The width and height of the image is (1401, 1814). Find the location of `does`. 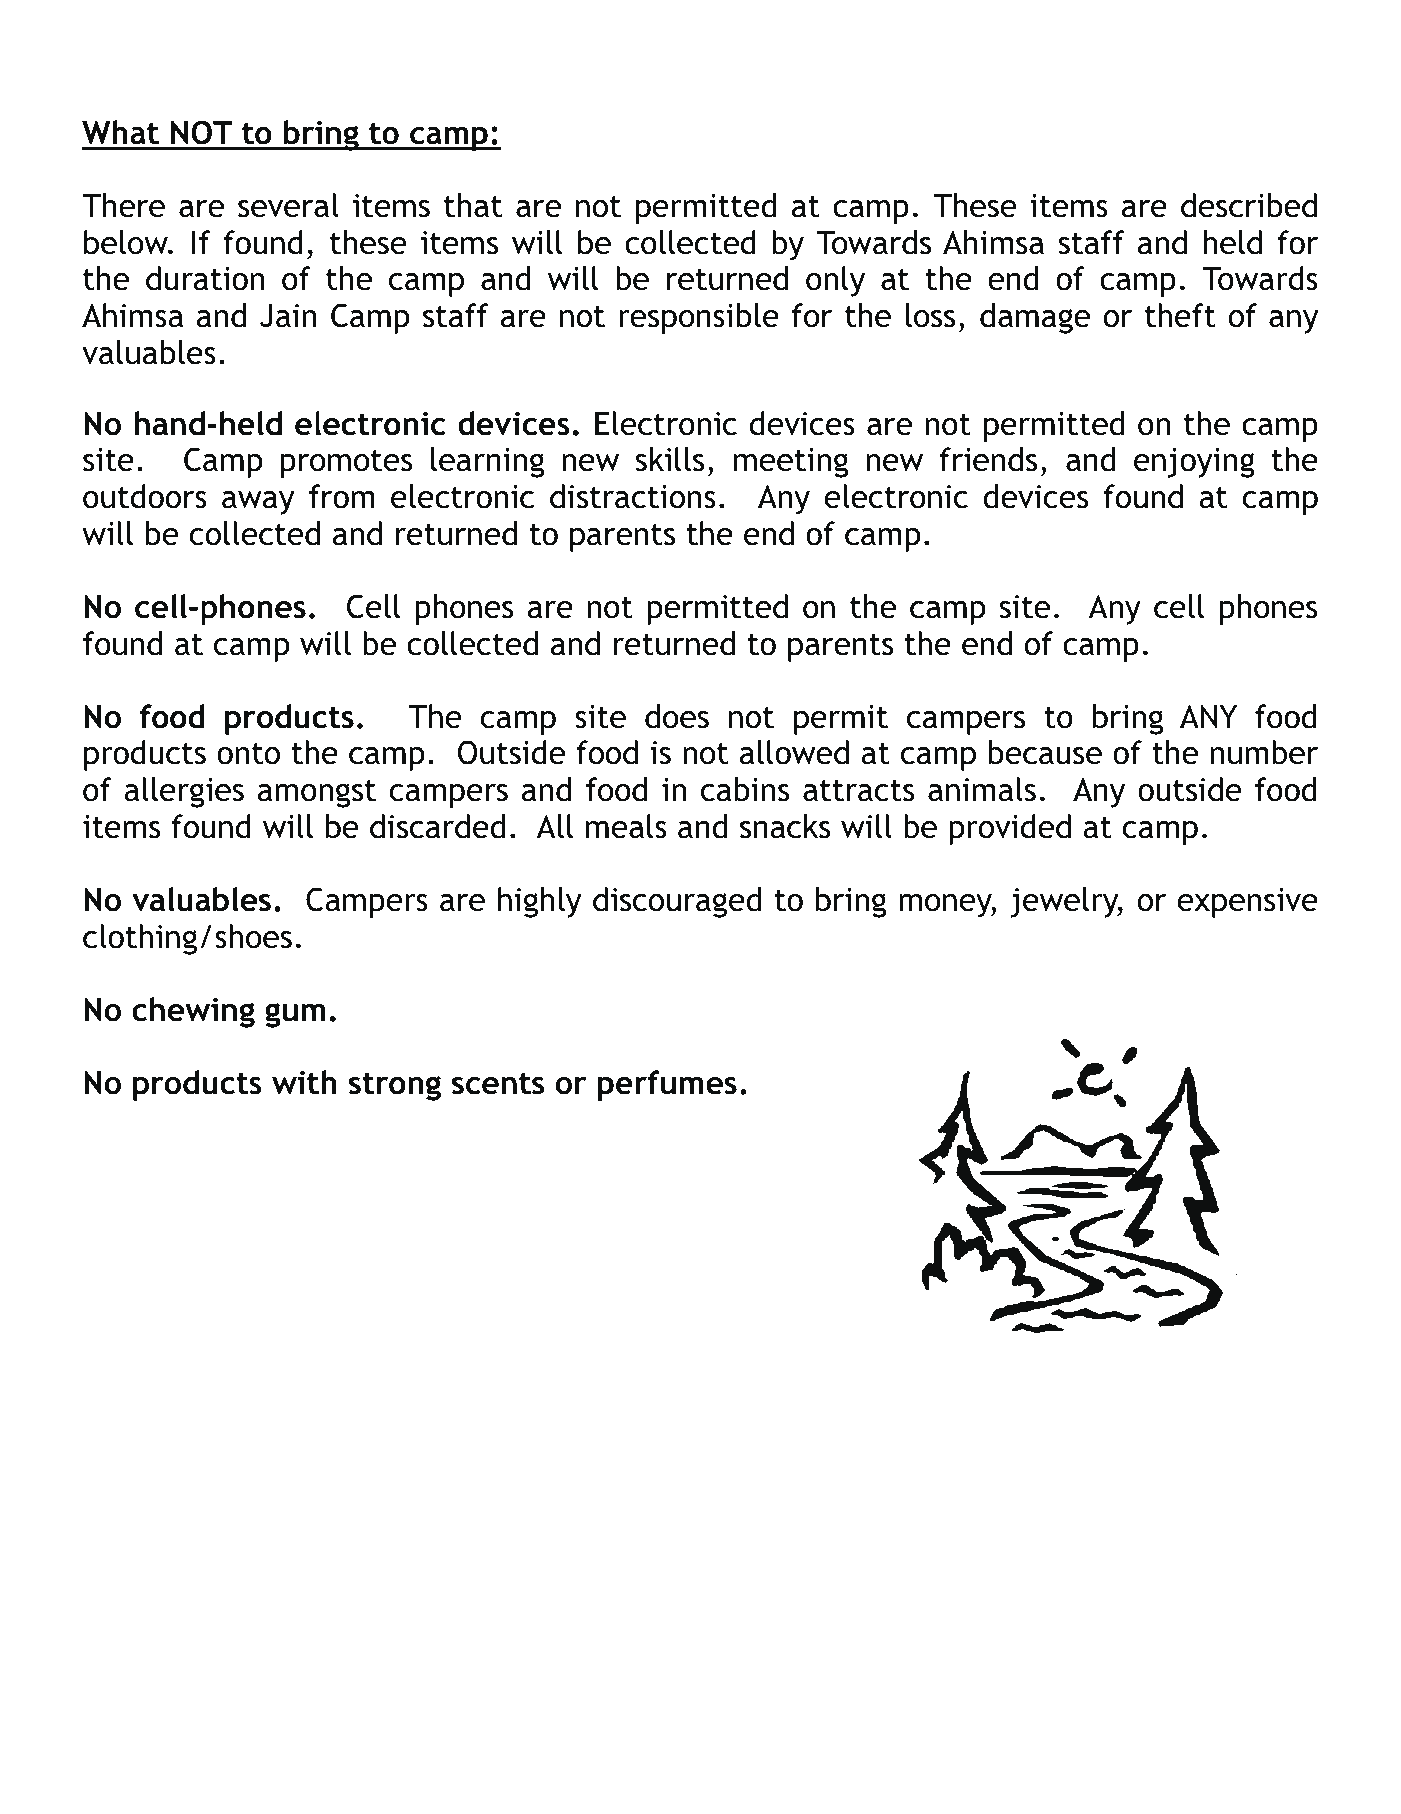

does is located at coordinates (677, 716).
